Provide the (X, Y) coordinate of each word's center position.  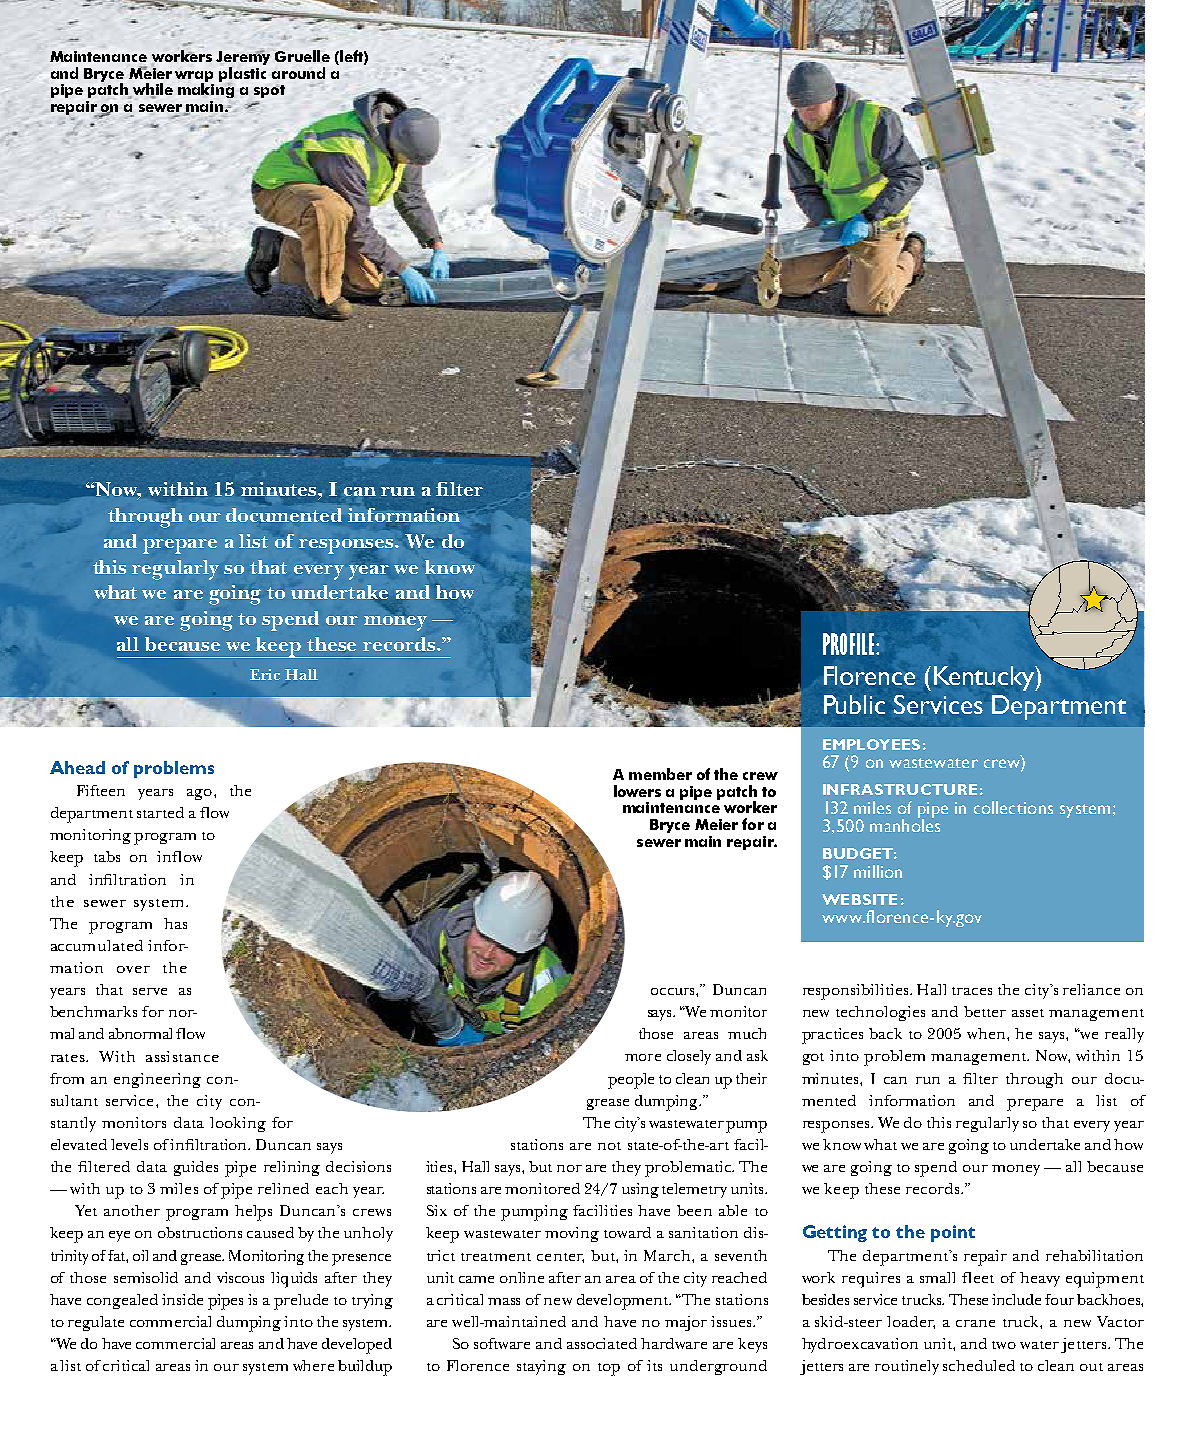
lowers (637, 791)
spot (269, 91)
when (987, 1033)
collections (1013, 807)
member (660, 774)
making (206, 89)
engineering (157, 1080)
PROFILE (850, 644)
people (631, 1081)
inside (182, 1299)
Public (854, 704)
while (151, 90)
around (298, 73)
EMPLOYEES (871, 744)
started (160, 812)
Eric (265, 674)
